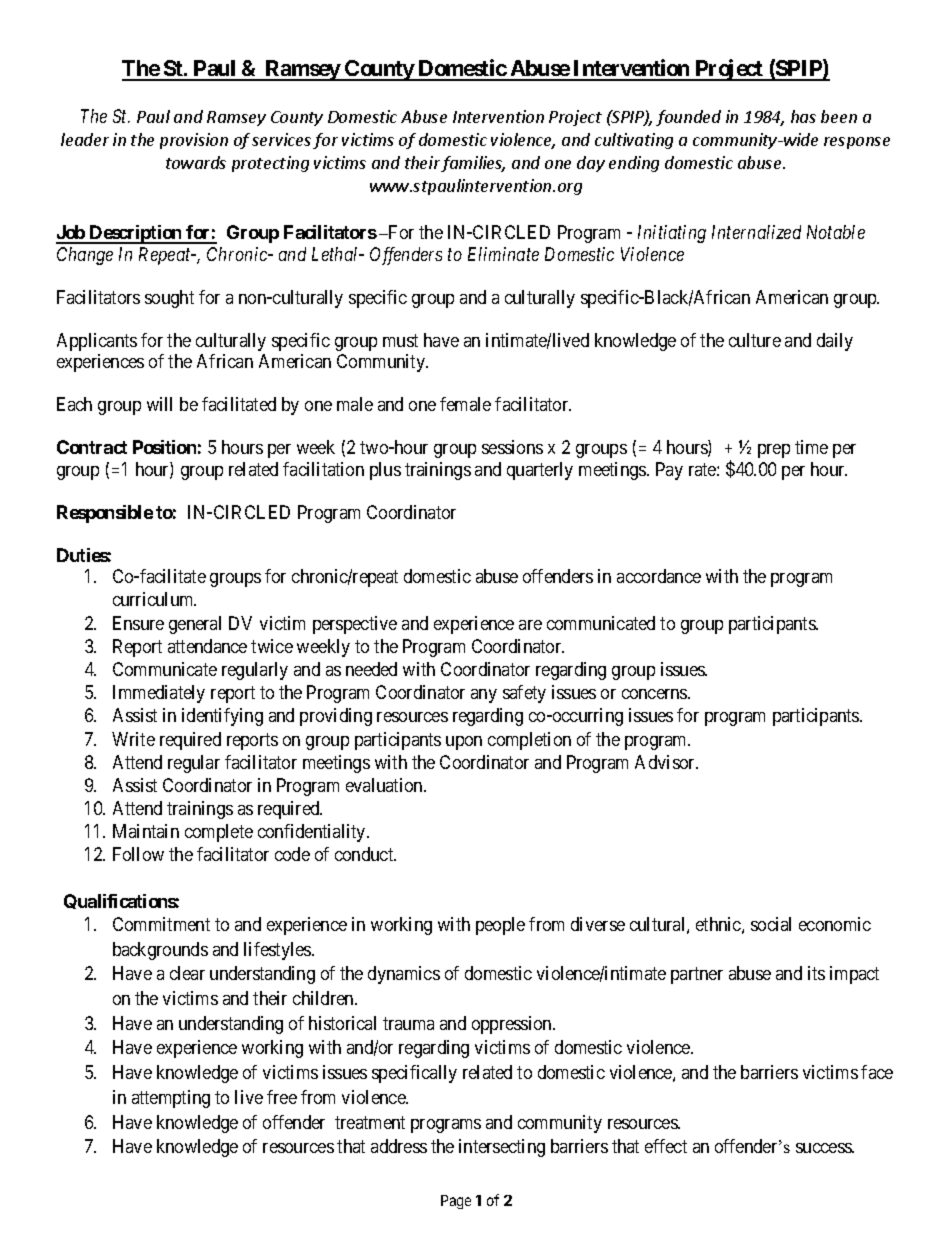 This screenshot has height=1233, width=952. I want to click on intersecting, so click(502, 1148).
